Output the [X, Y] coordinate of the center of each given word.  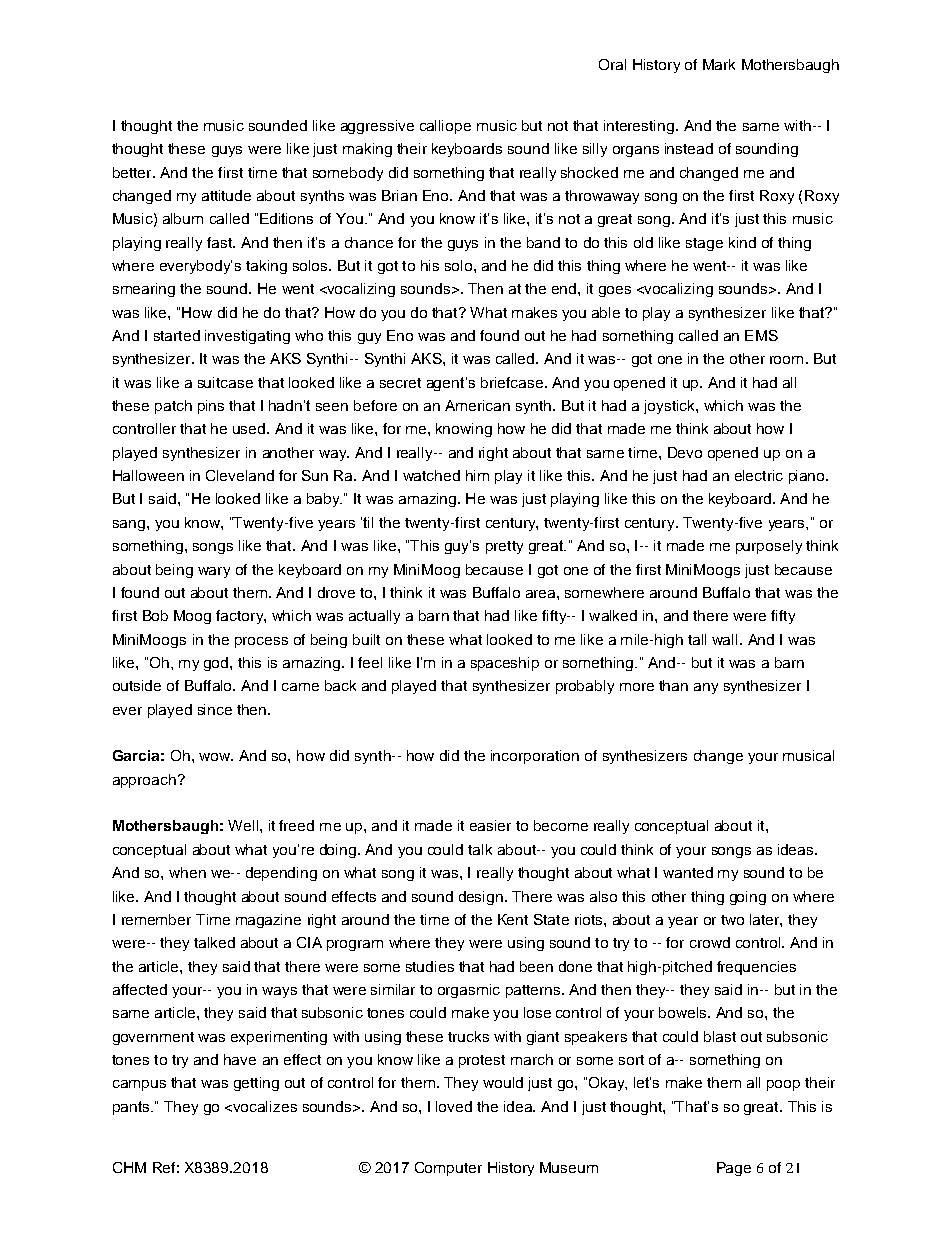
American [477, 405]
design [481, 898]
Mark [719, 64]
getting [256, 1084]
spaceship [505, 664]
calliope [445, 127]
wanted [688, 872]
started [177, 335]
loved [454, 1106]
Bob [155, 615]
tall [697, 639]
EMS [761, 335]
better [133, 172]
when [187, 872]
